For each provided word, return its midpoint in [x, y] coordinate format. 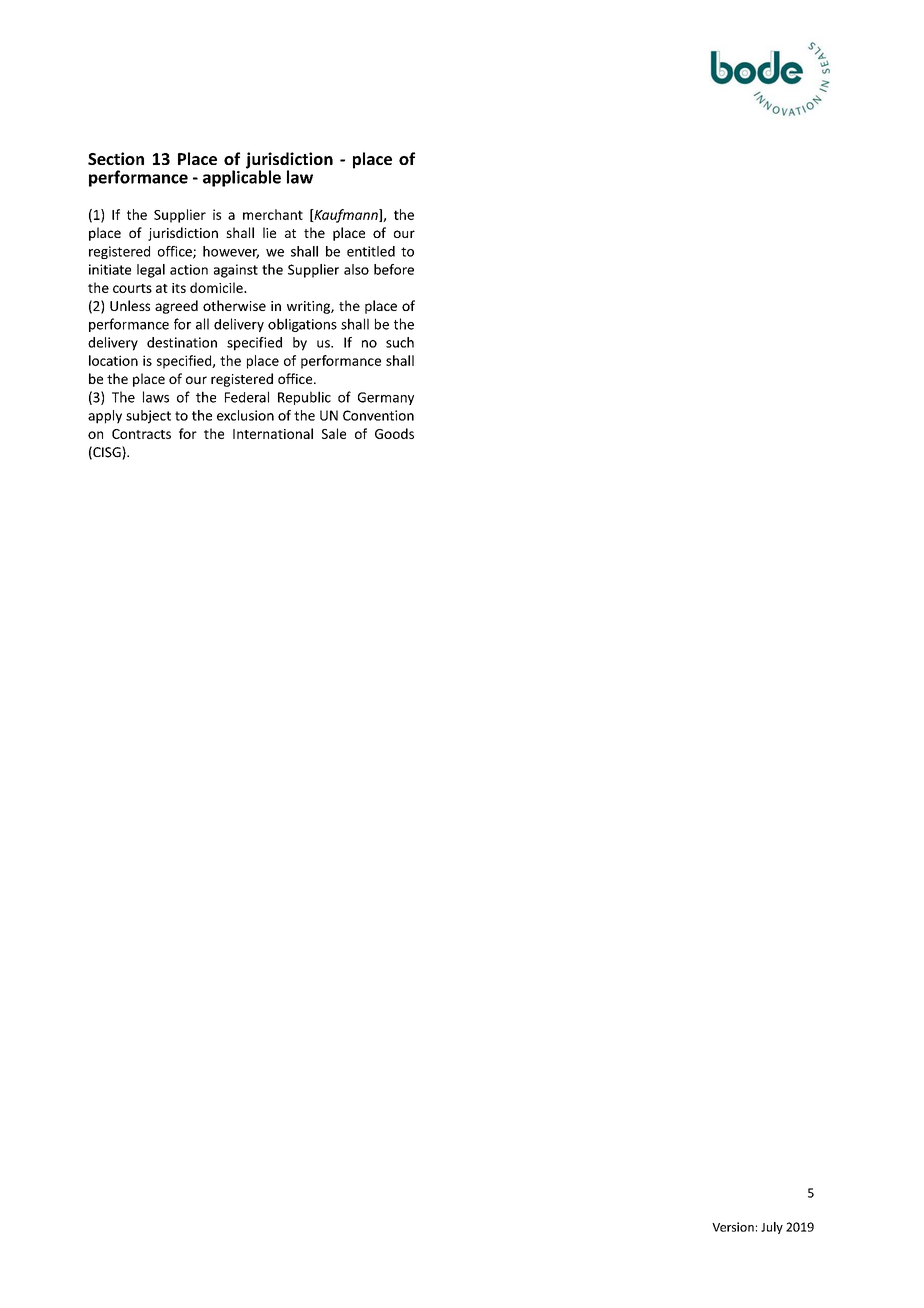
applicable [242, 177]
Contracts [141, 434]
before [394, 269]
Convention [378, 415]
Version [733, 1227]
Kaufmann [346, 216]
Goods [394, 433]
